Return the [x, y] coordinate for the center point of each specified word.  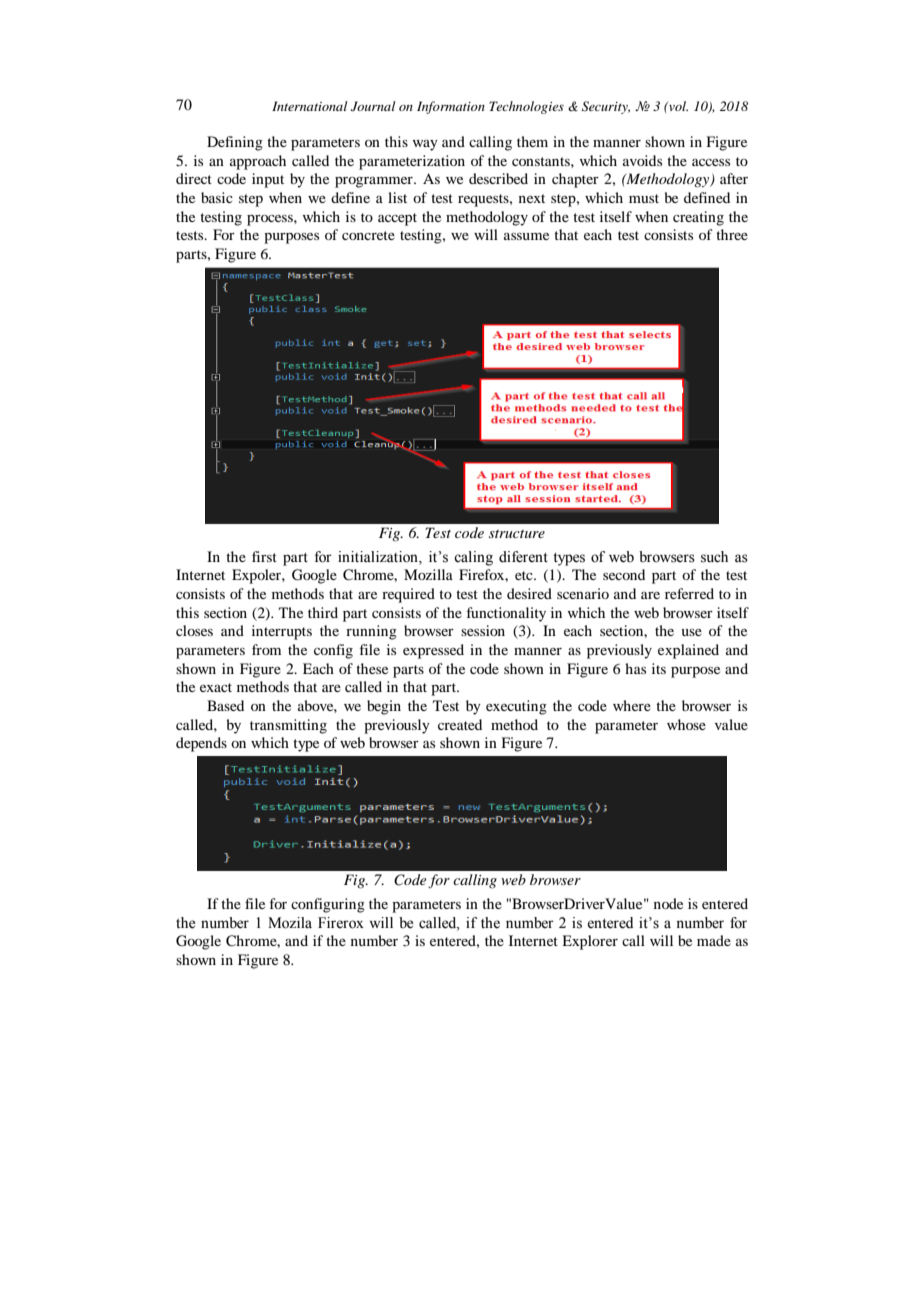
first [264, 556]
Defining [235, 143]
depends [201, 744]
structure [517, 534]
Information [451, 107]
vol [677, 106]
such [714, 557]
